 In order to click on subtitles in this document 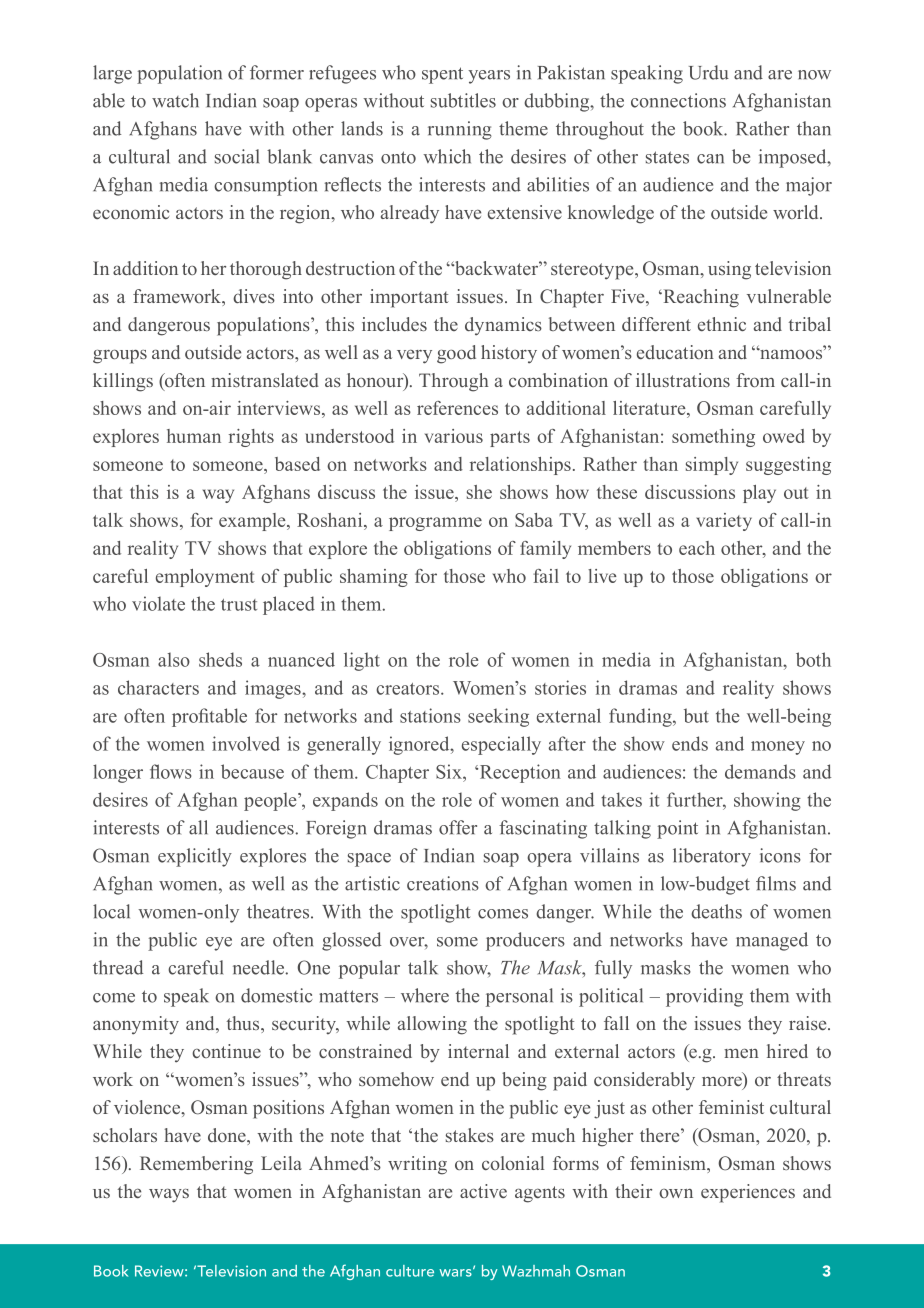, I will do `click(463, 100)`.
